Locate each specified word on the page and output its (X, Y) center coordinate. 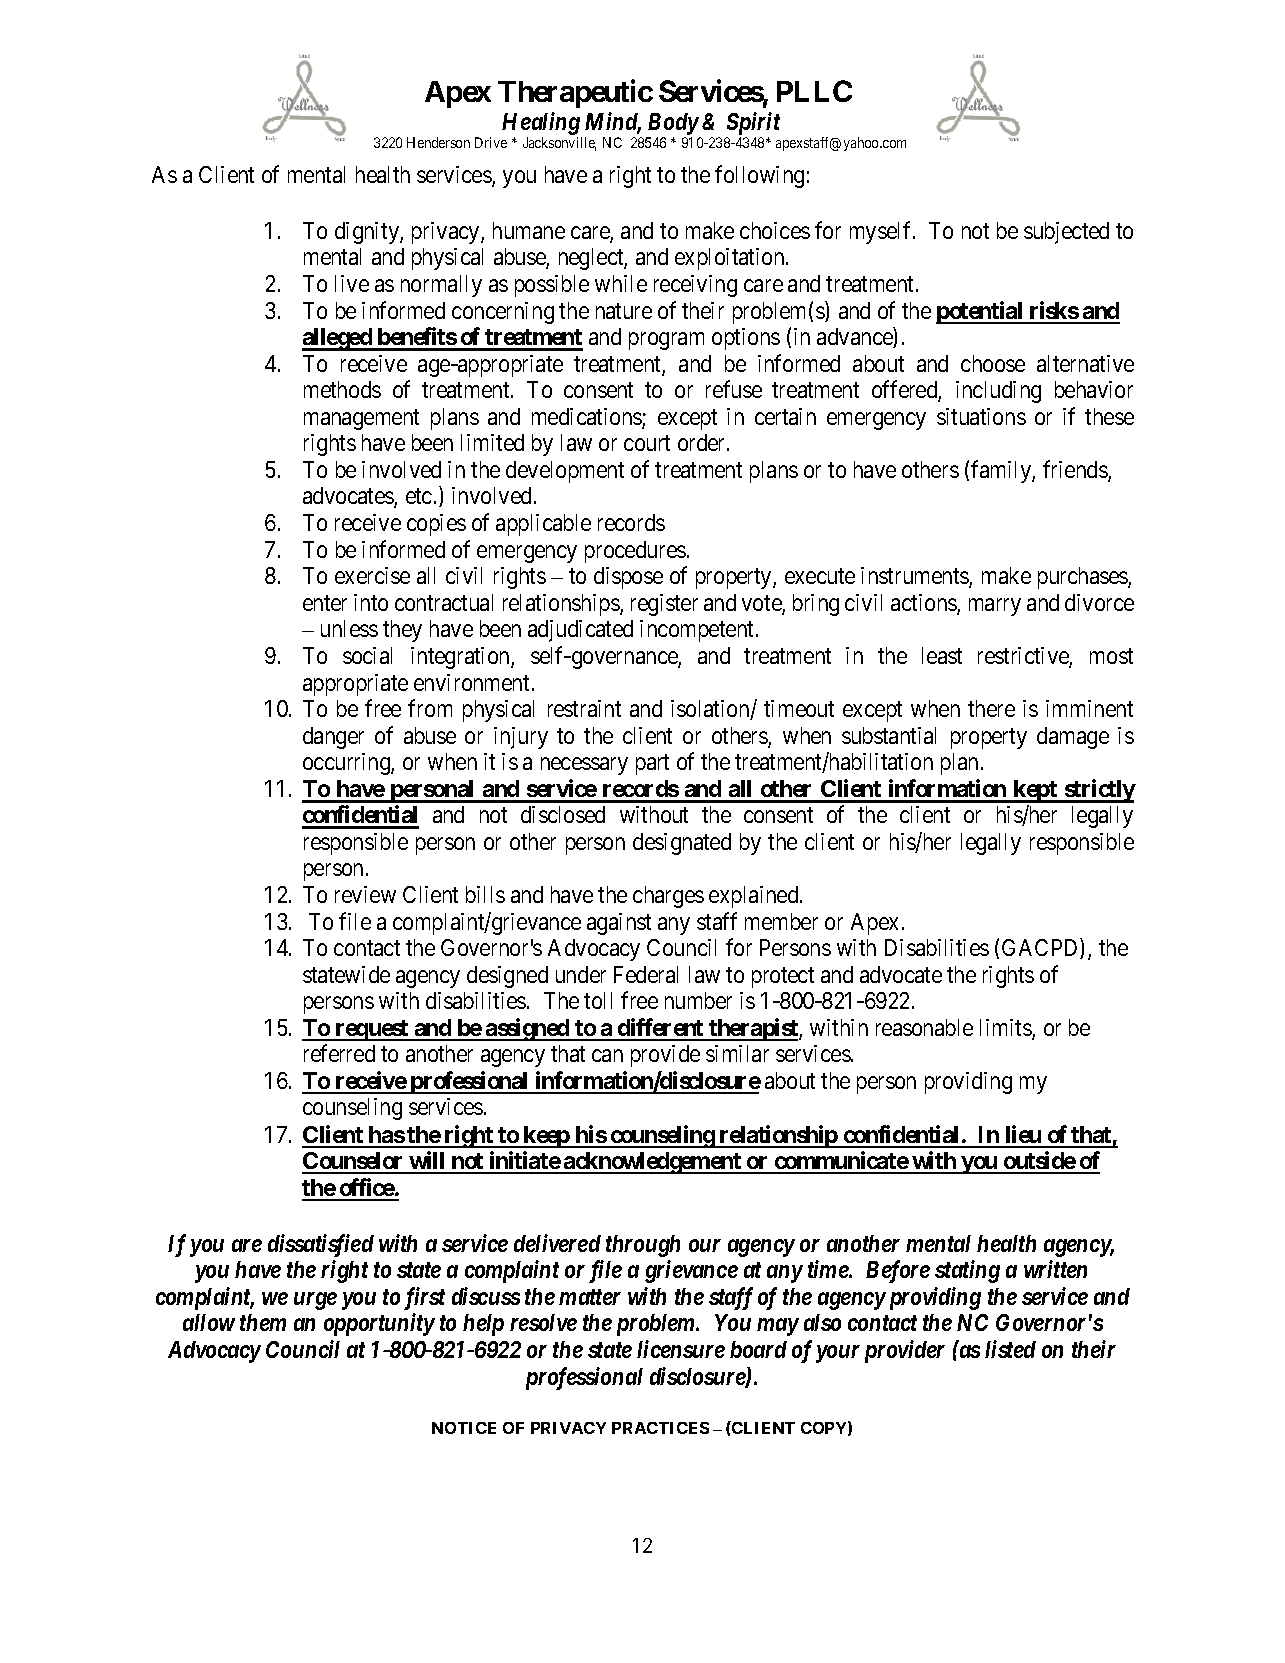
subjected (1066, 233)
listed (1010, 1349)
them (263, 1322)
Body (672, 125)
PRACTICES (660, 1428)
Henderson (438, 142)
